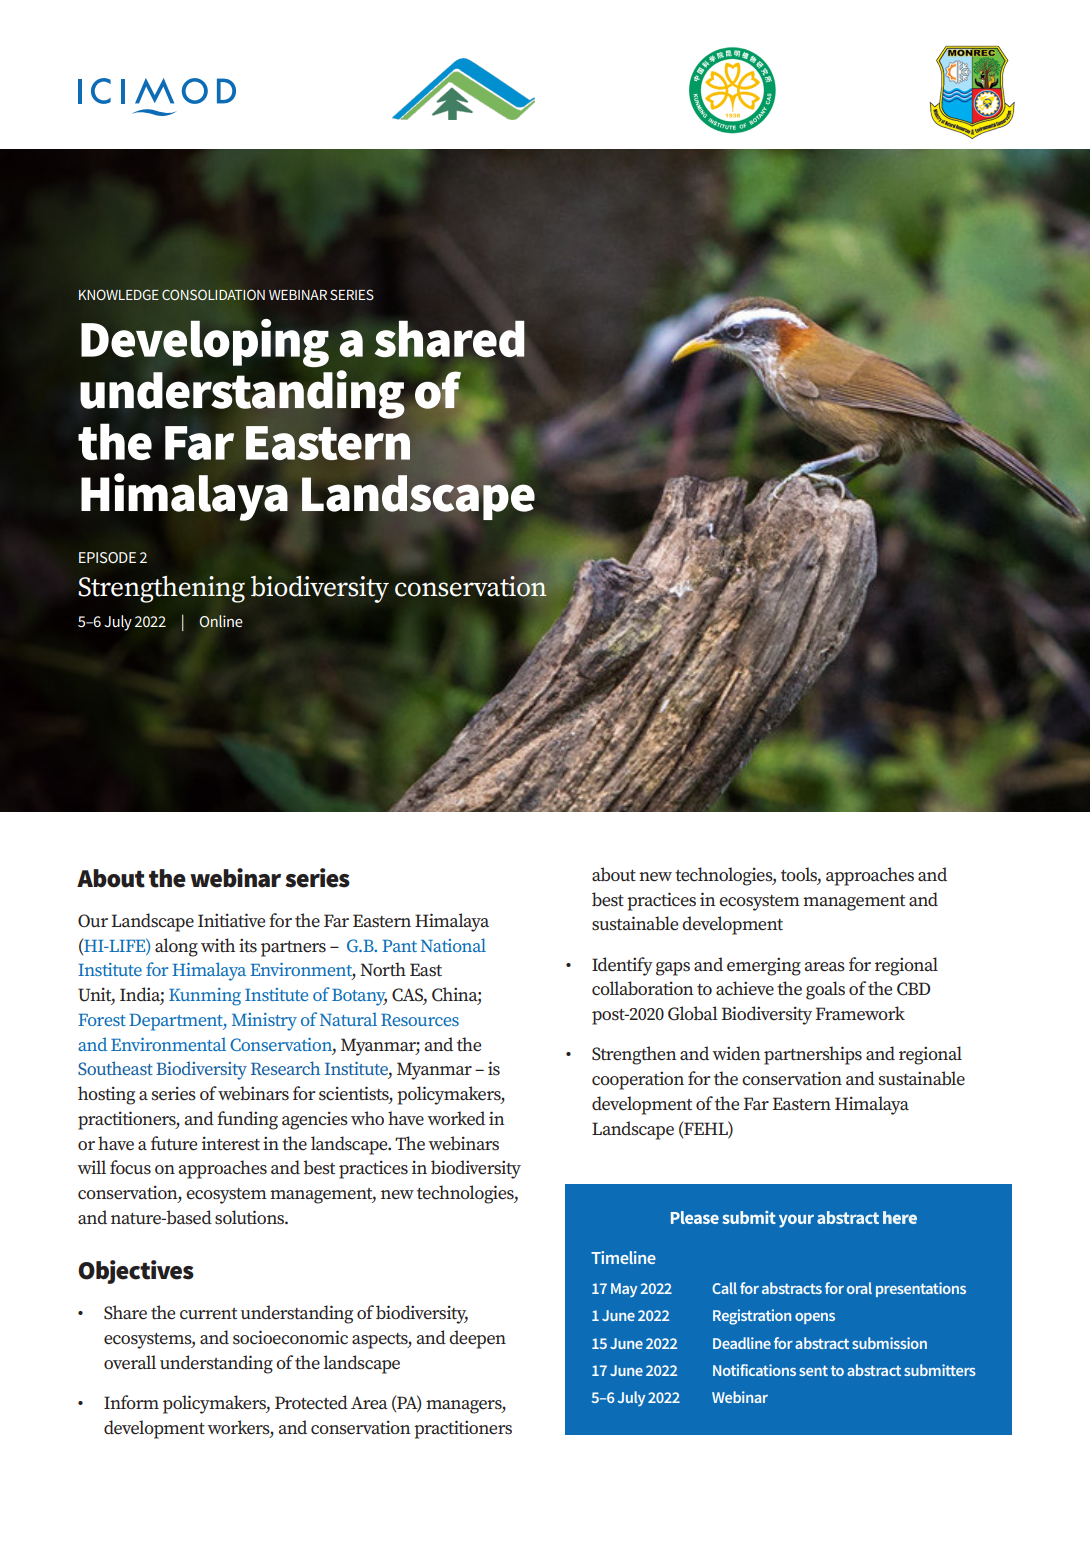 This document has height=1542, width=1090. I want to click on deepen, so click(477, 1339).
